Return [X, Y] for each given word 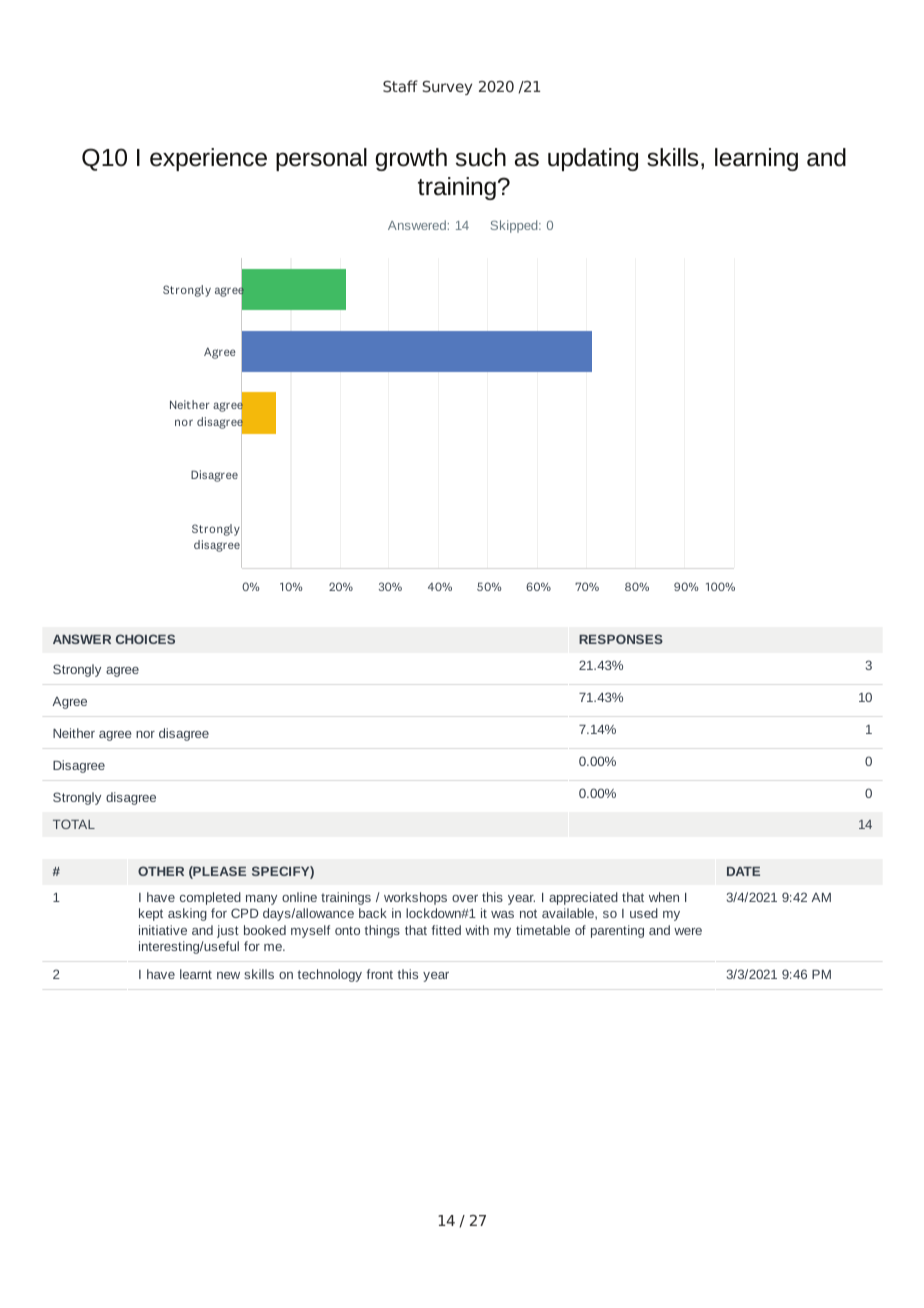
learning [756, 159]
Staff [400, 86]
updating [593, 159]
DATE [743, 871]
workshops [415, 898]
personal [321, 159]
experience [208, 159]
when [664, 897]
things [382, 931]
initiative [163, 930]
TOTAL [74, 824]
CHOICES [145, 639]
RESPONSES [621, 639]
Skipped [515, 226]
